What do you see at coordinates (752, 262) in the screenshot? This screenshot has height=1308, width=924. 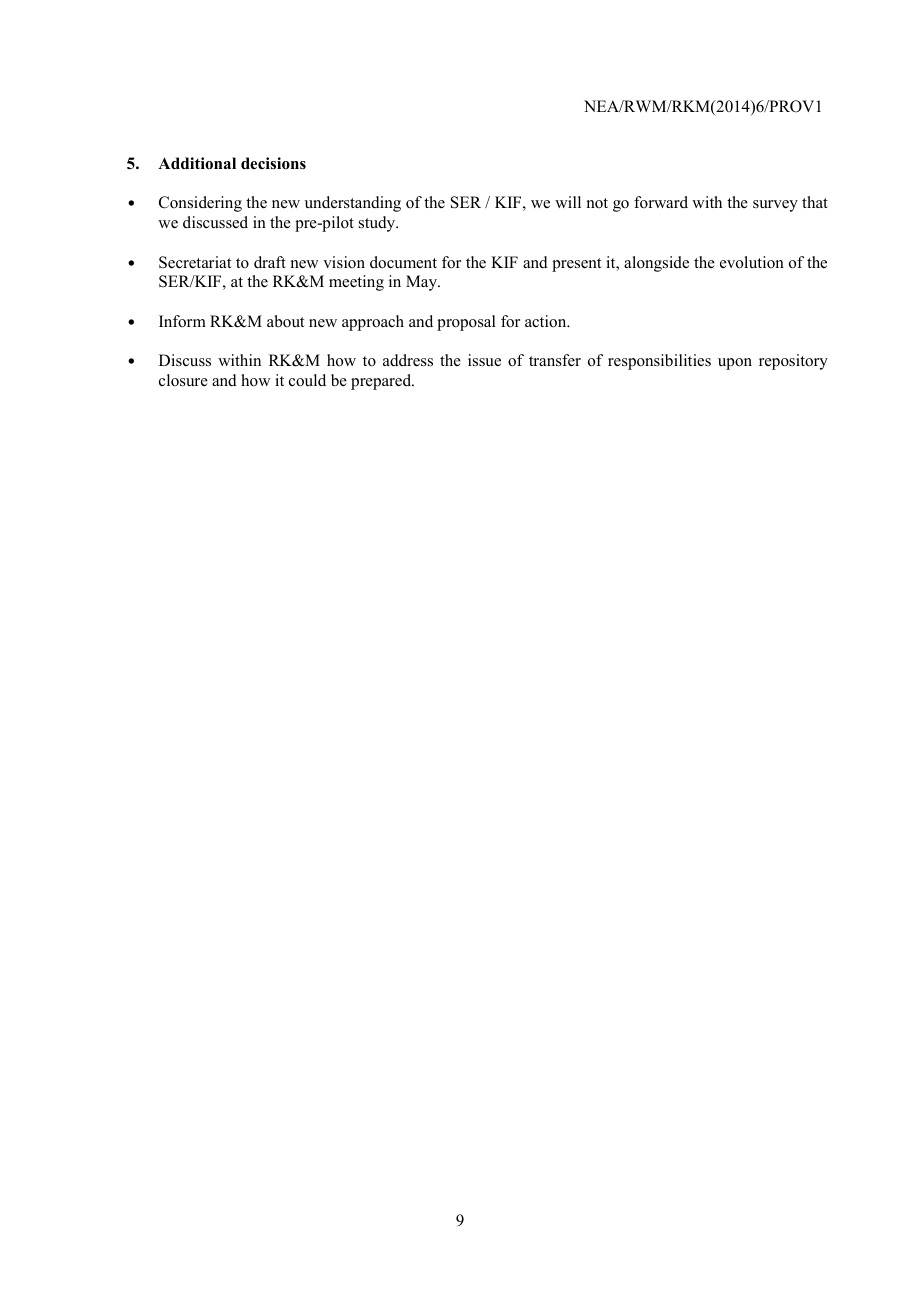 I see `evolution` at bounding box center [752, 262].
